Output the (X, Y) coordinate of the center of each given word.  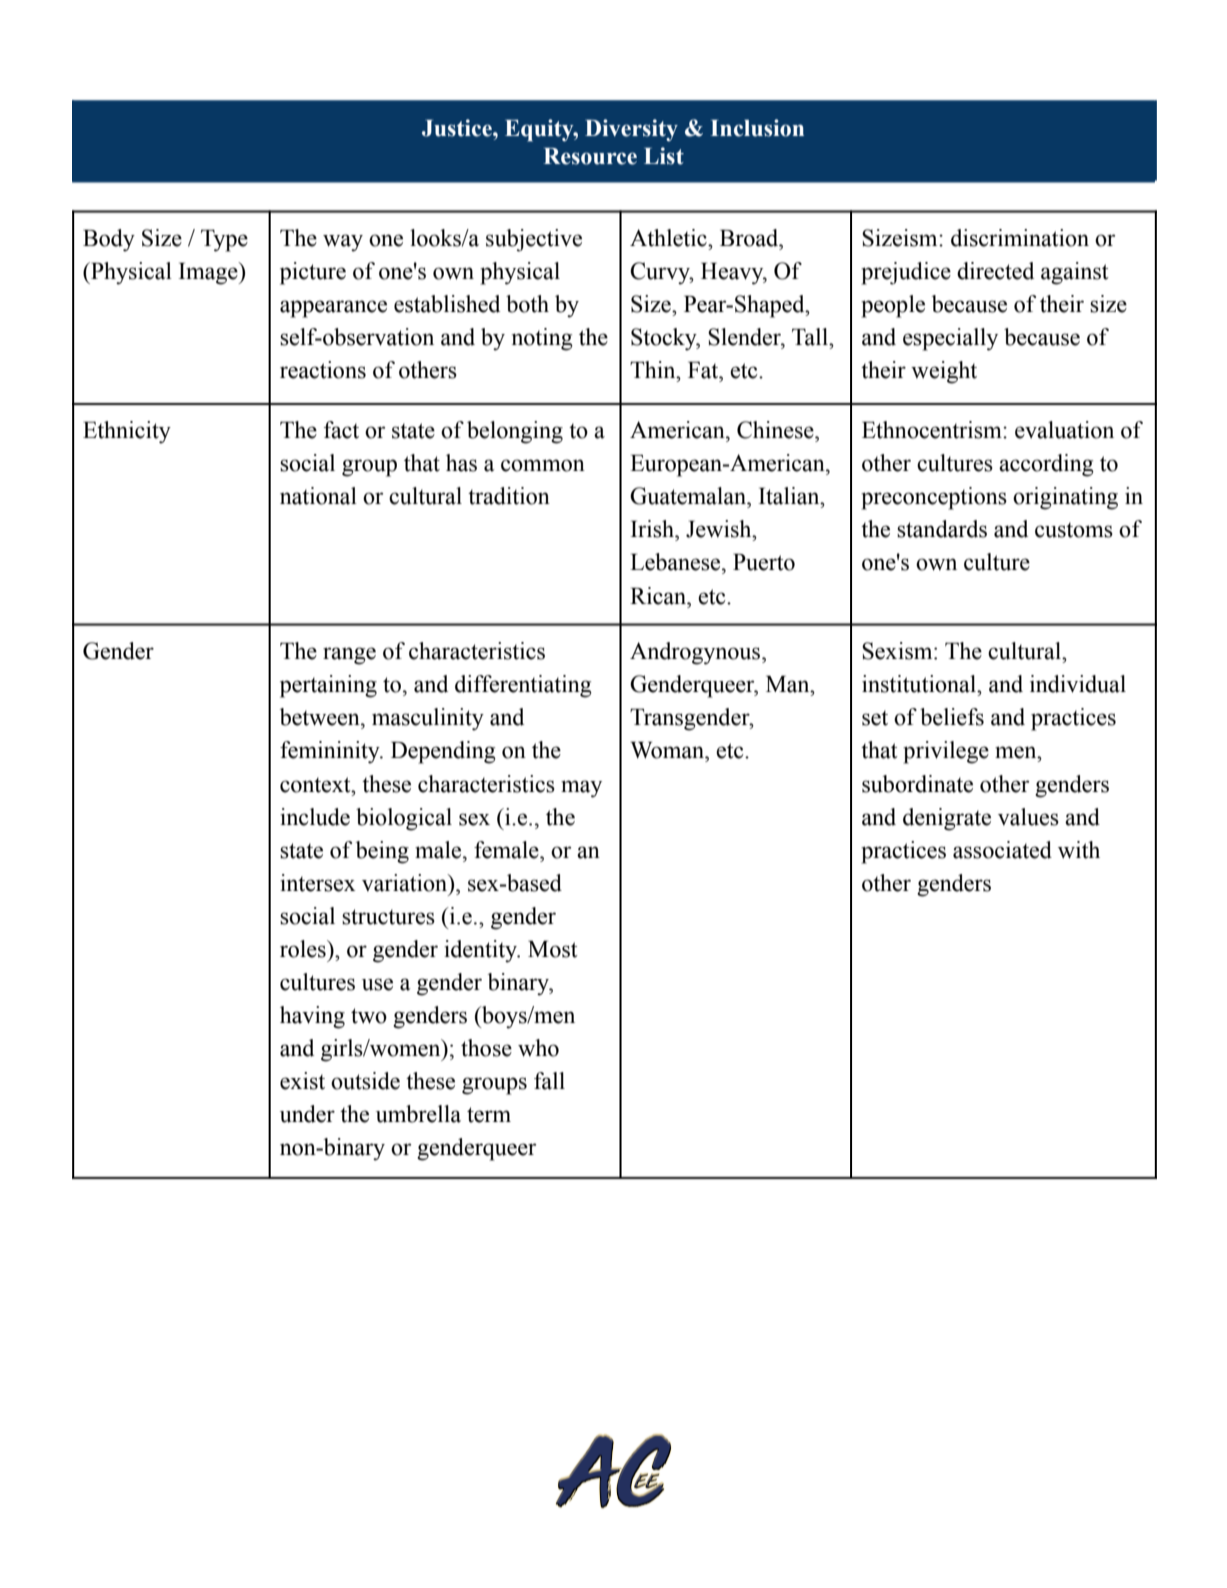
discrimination (1020, 238)
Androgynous (696, 653)
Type (224, 240)
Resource (590, 156)
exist (302, 1081)
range (349, 656)
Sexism (898, 651)
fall (549, 1081)
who (538, 1048)
